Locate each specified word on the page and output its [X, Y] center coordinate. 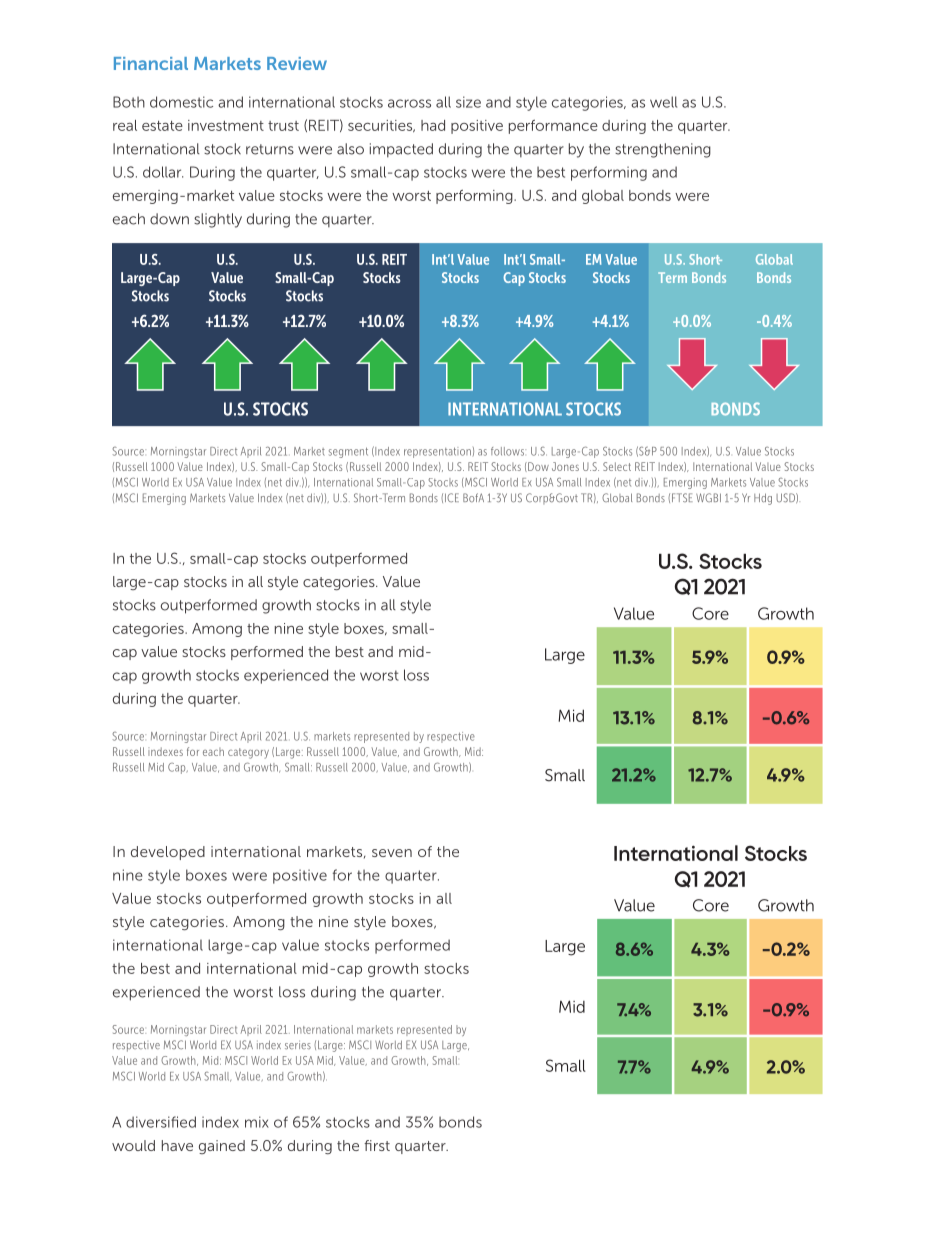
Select [617, 466]
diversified [161, 1122]
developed [168, 853]
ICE [452, 497]
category [248, 753]
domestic [181, 102]
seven [392, 853]
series [298, 1044]
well [663, 102]
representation [437, 452]
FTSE [682, 497]
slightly [218, 220]
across [409, 103]
